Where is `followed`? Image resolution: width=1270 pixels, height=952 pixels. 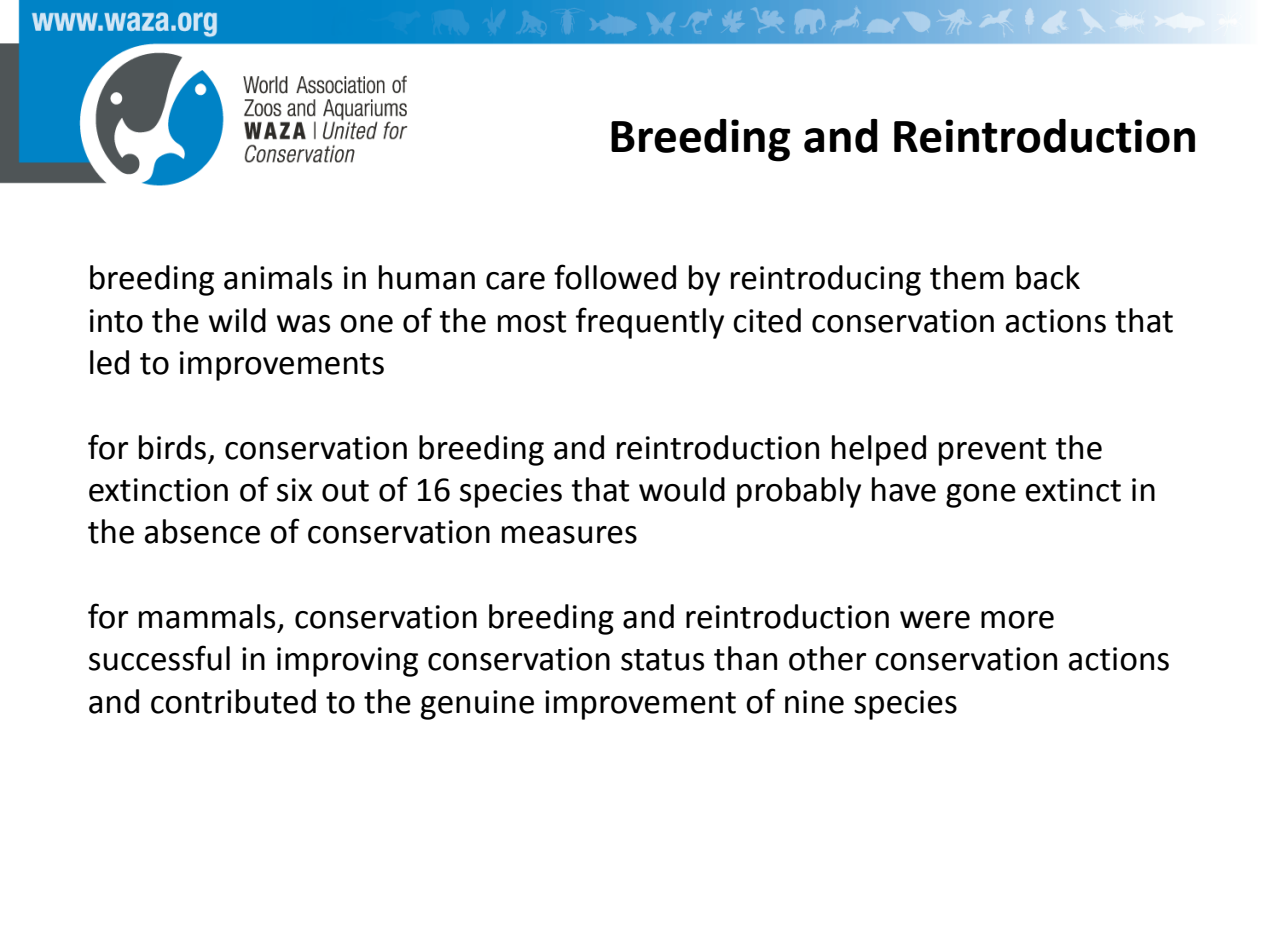
followed is located at coordinates (615, 277).
